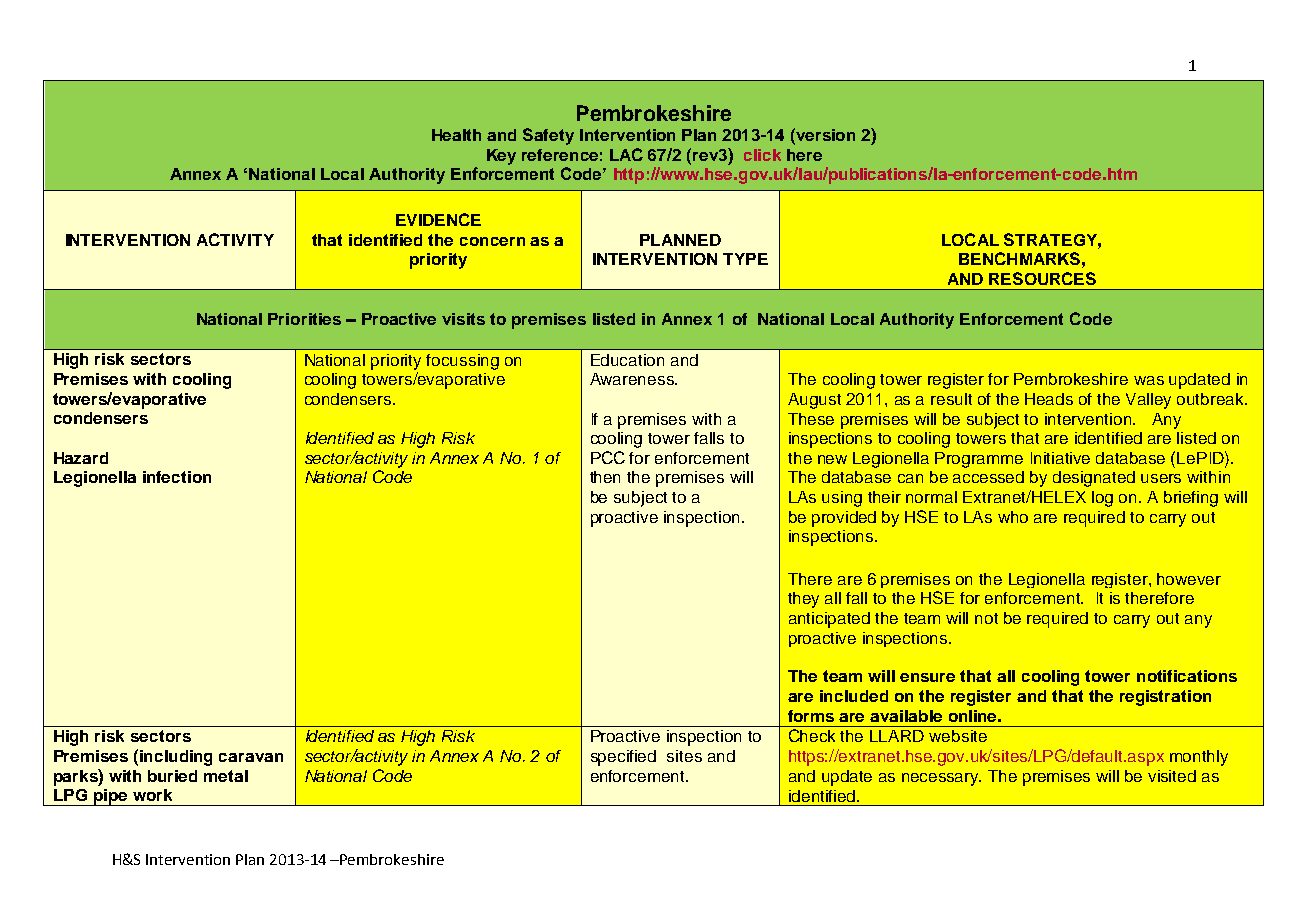  I want to click on Initiative, so click(1060, 458).
